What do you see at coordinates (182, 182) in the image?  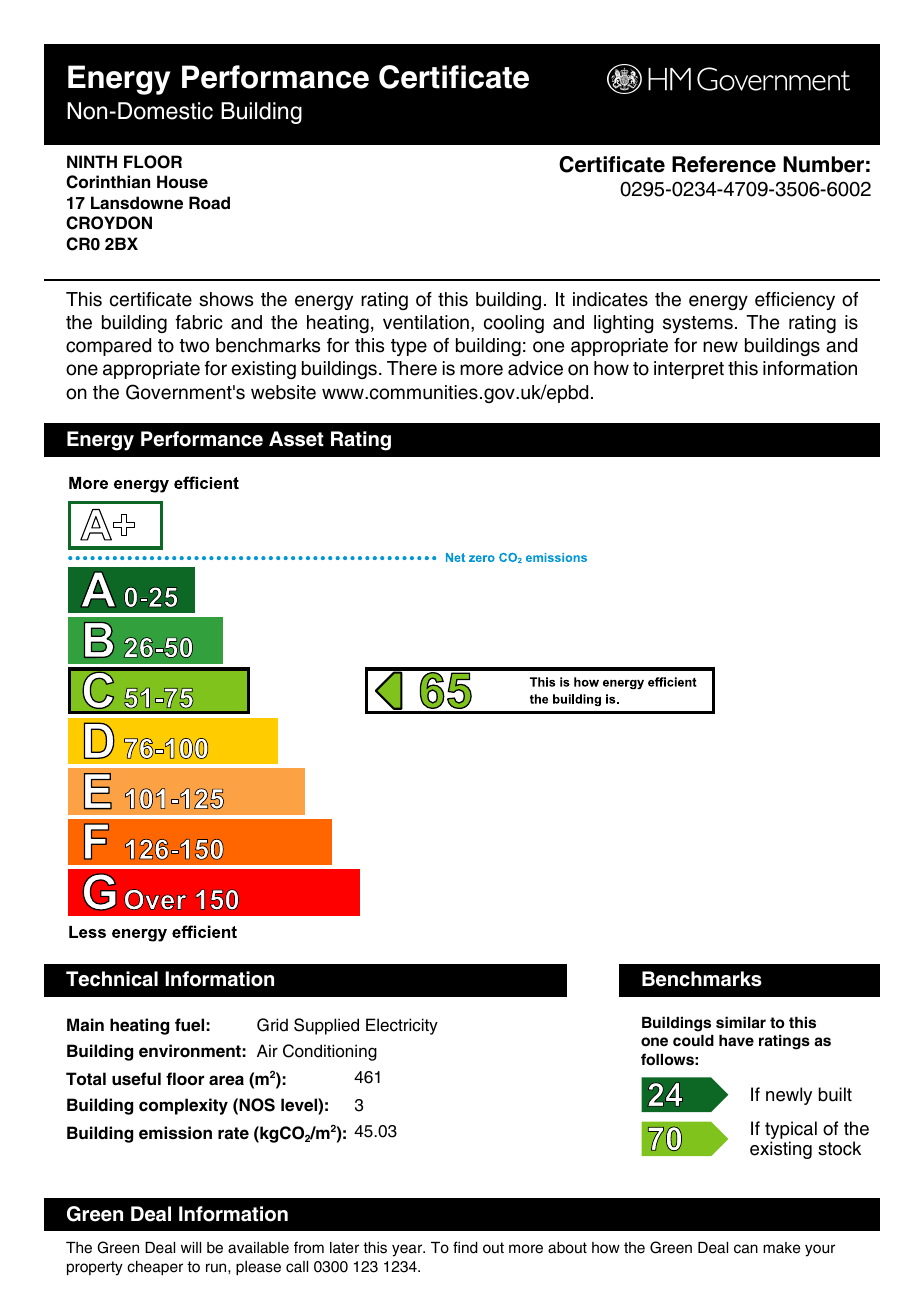 I see `House` at bounding box center [182, 182].
